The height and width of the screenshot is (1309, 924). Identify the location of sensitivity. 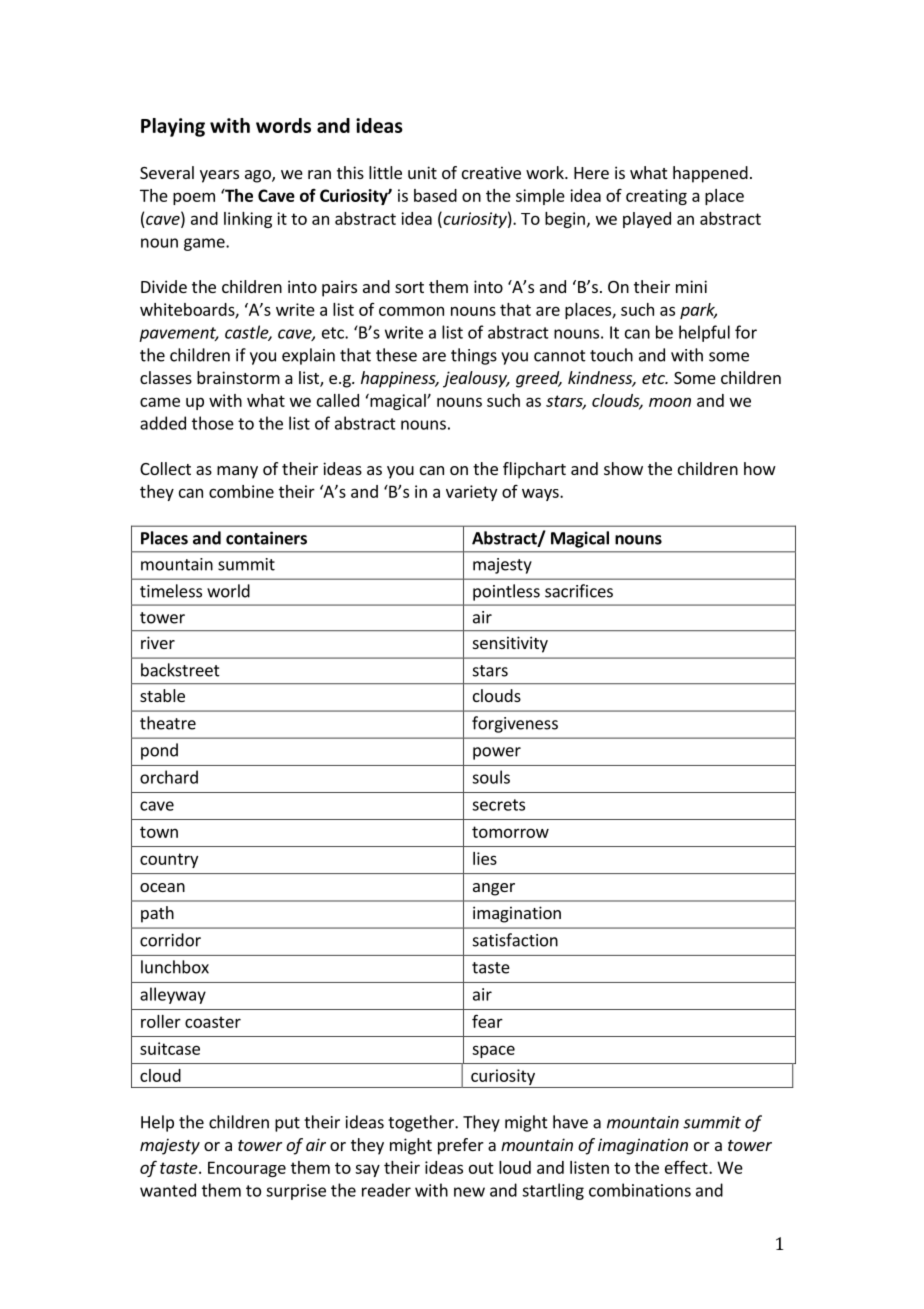
(510, 644).
